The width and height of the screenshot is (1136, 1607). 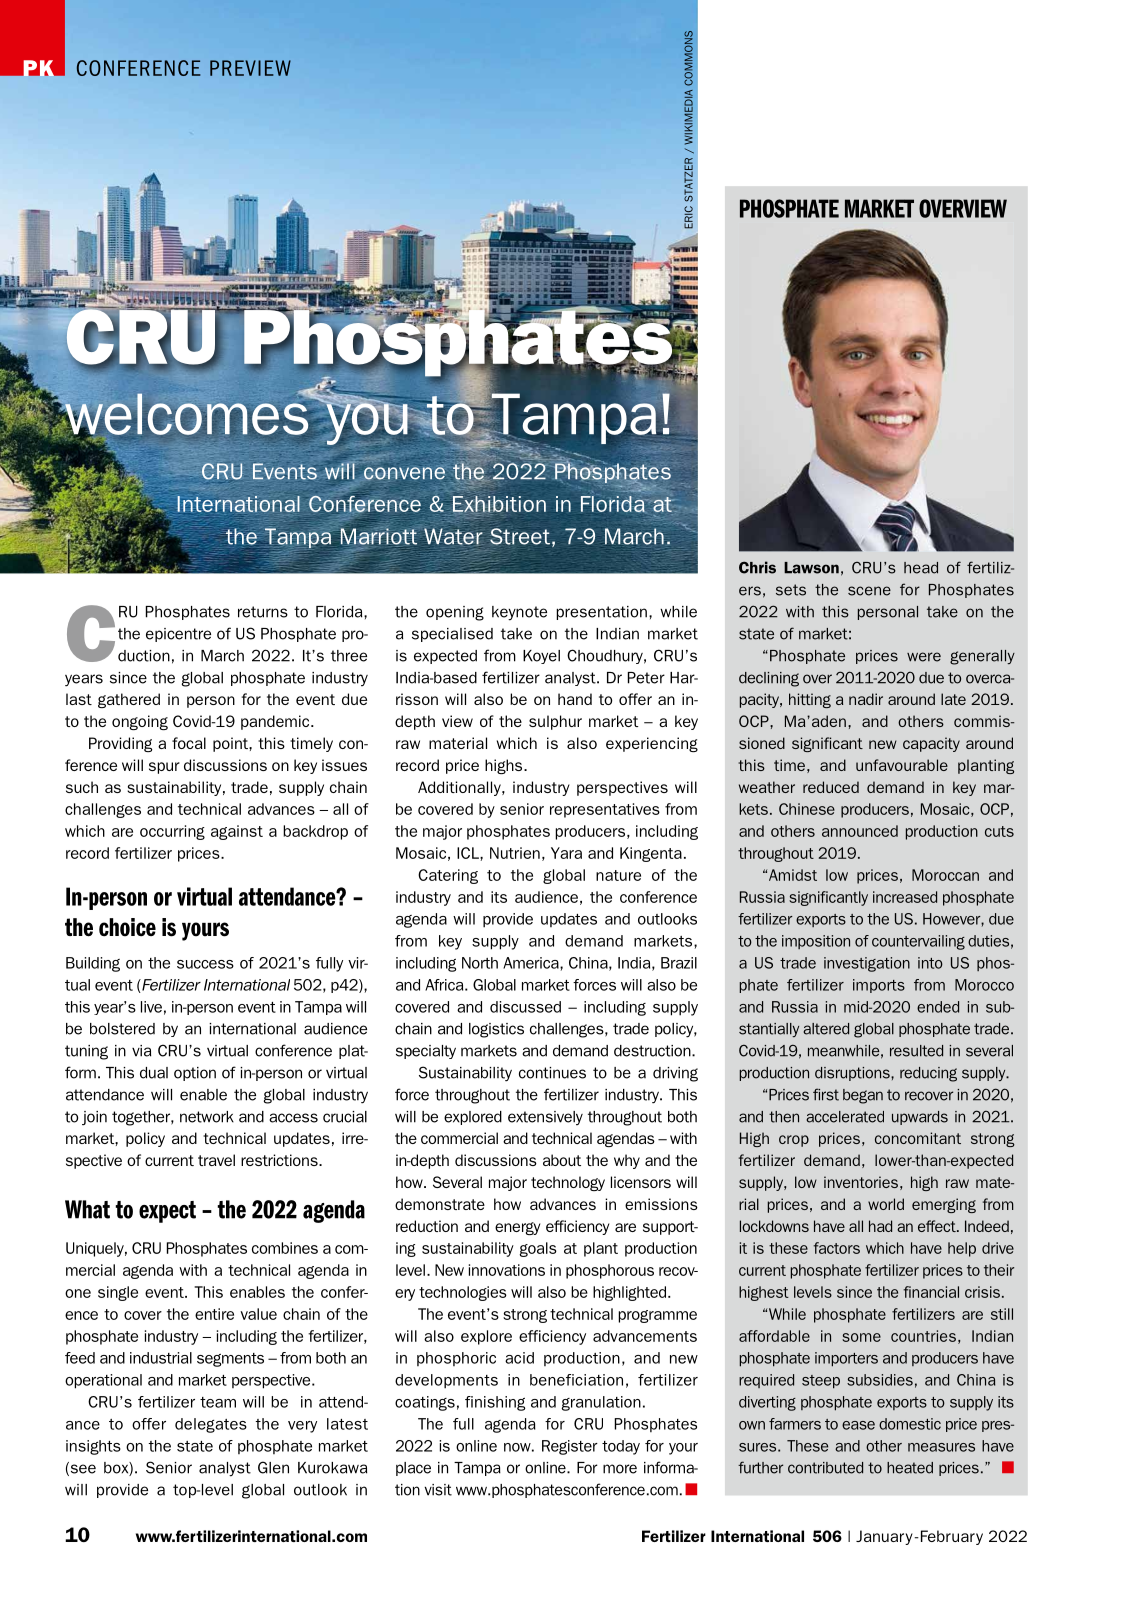 I want to click on announced, so click(x=860, y=831).
